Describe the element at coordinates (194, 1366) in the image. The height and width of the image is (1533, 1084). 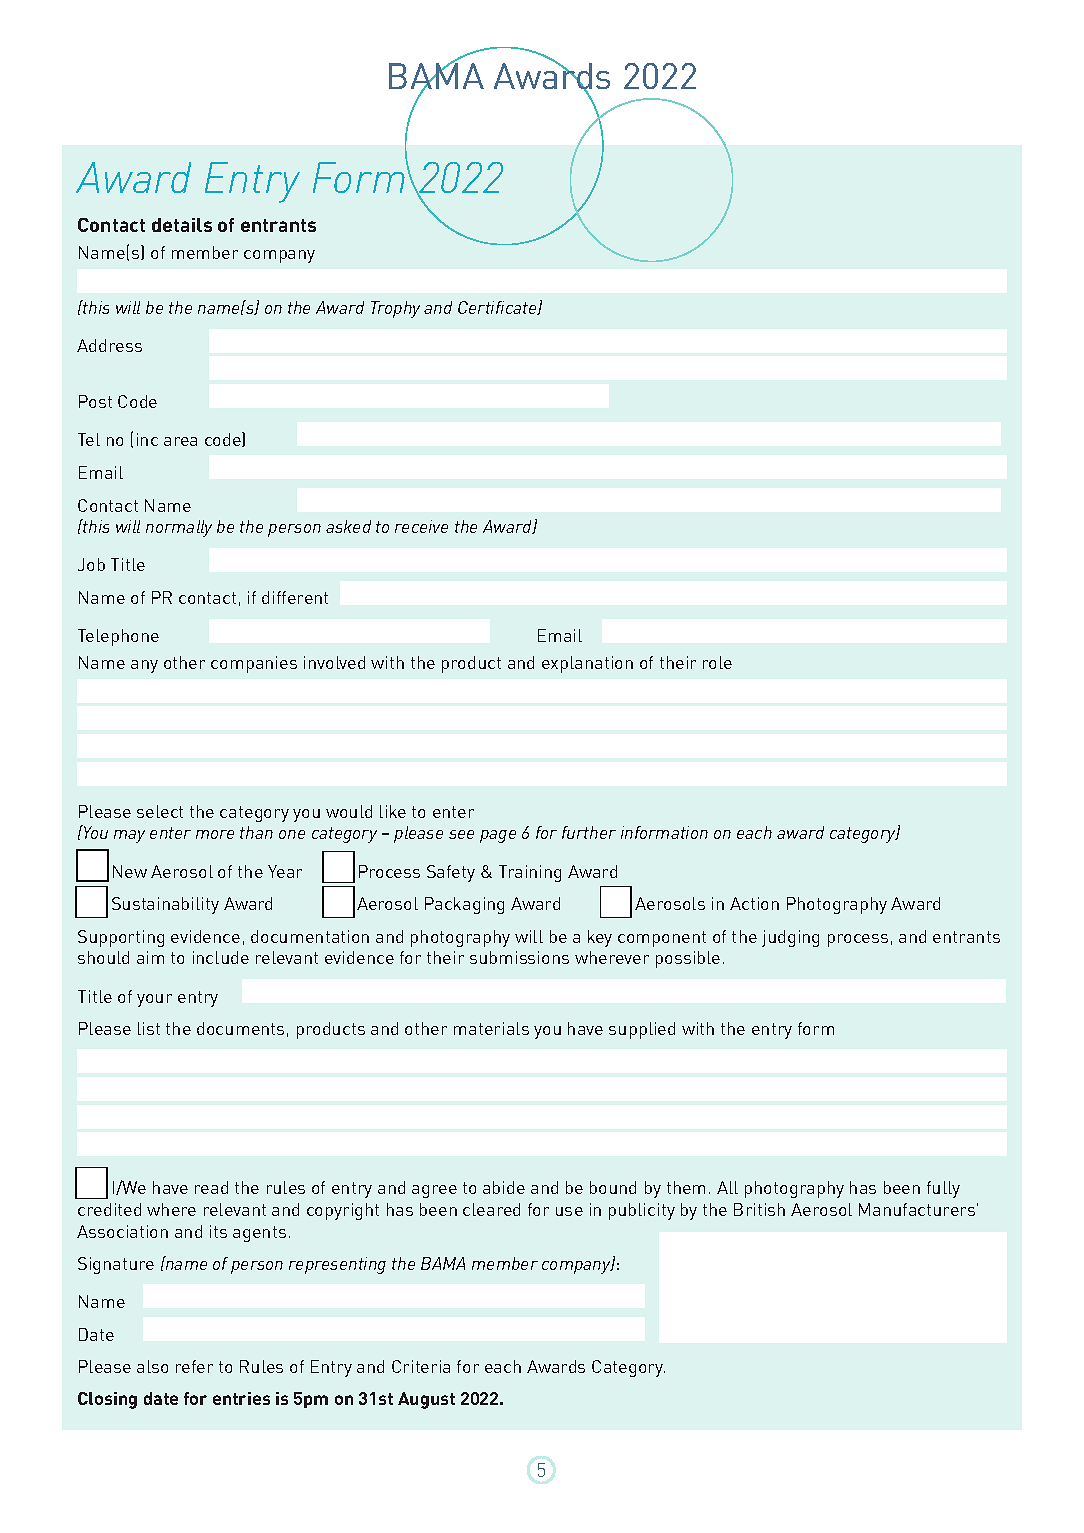
I see `refer` at that location.
